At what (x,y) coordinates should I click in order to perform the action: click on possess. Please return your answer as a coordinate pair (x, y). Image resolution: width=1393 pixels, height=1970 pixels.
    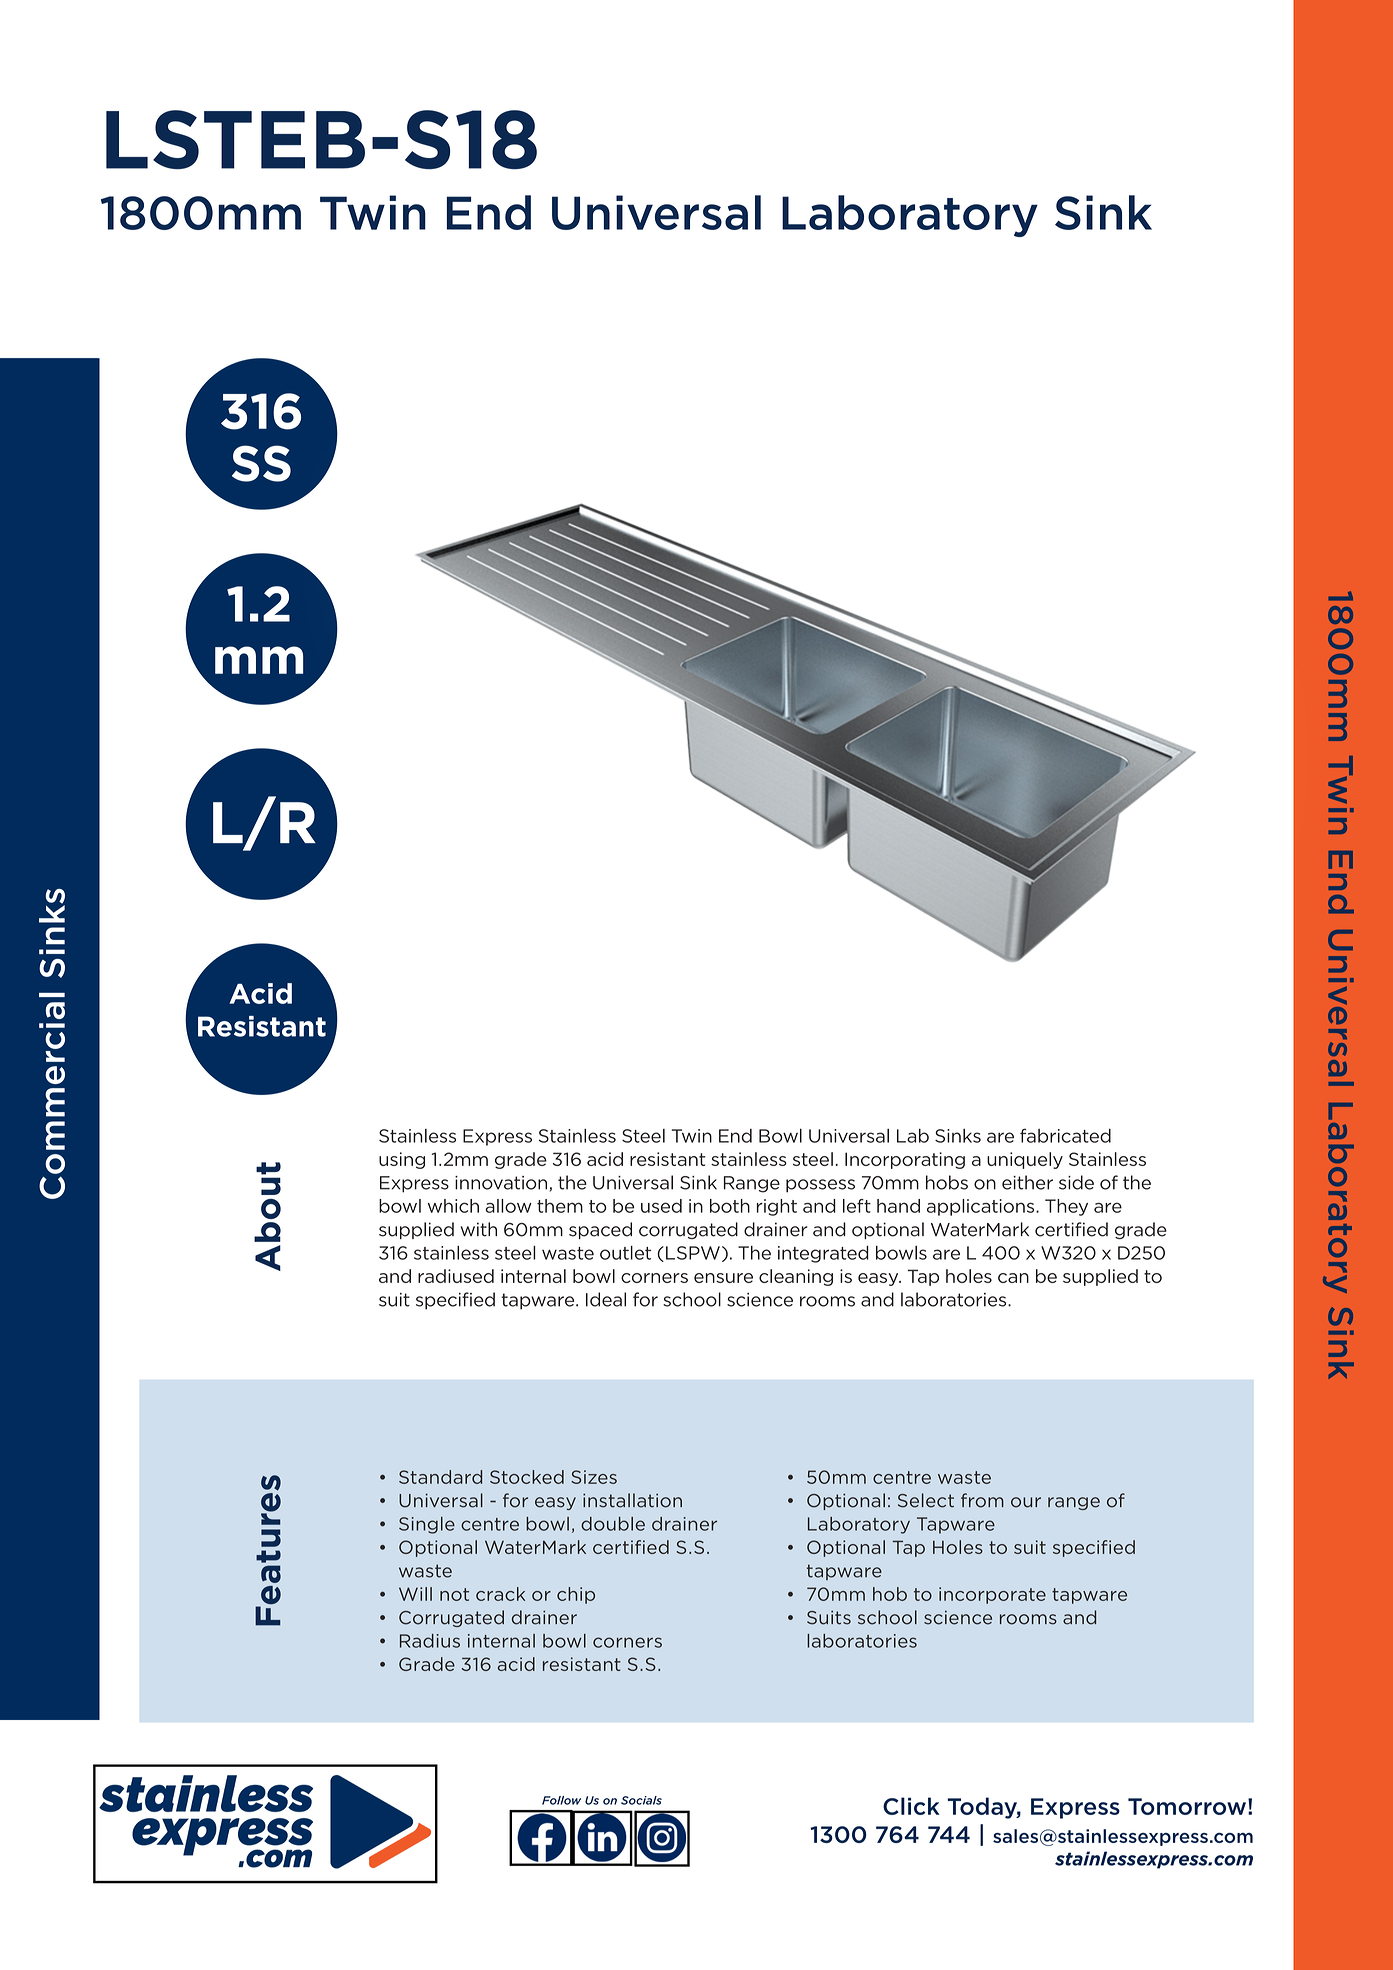
    Looking at the image, I should click on (820, 1186).
